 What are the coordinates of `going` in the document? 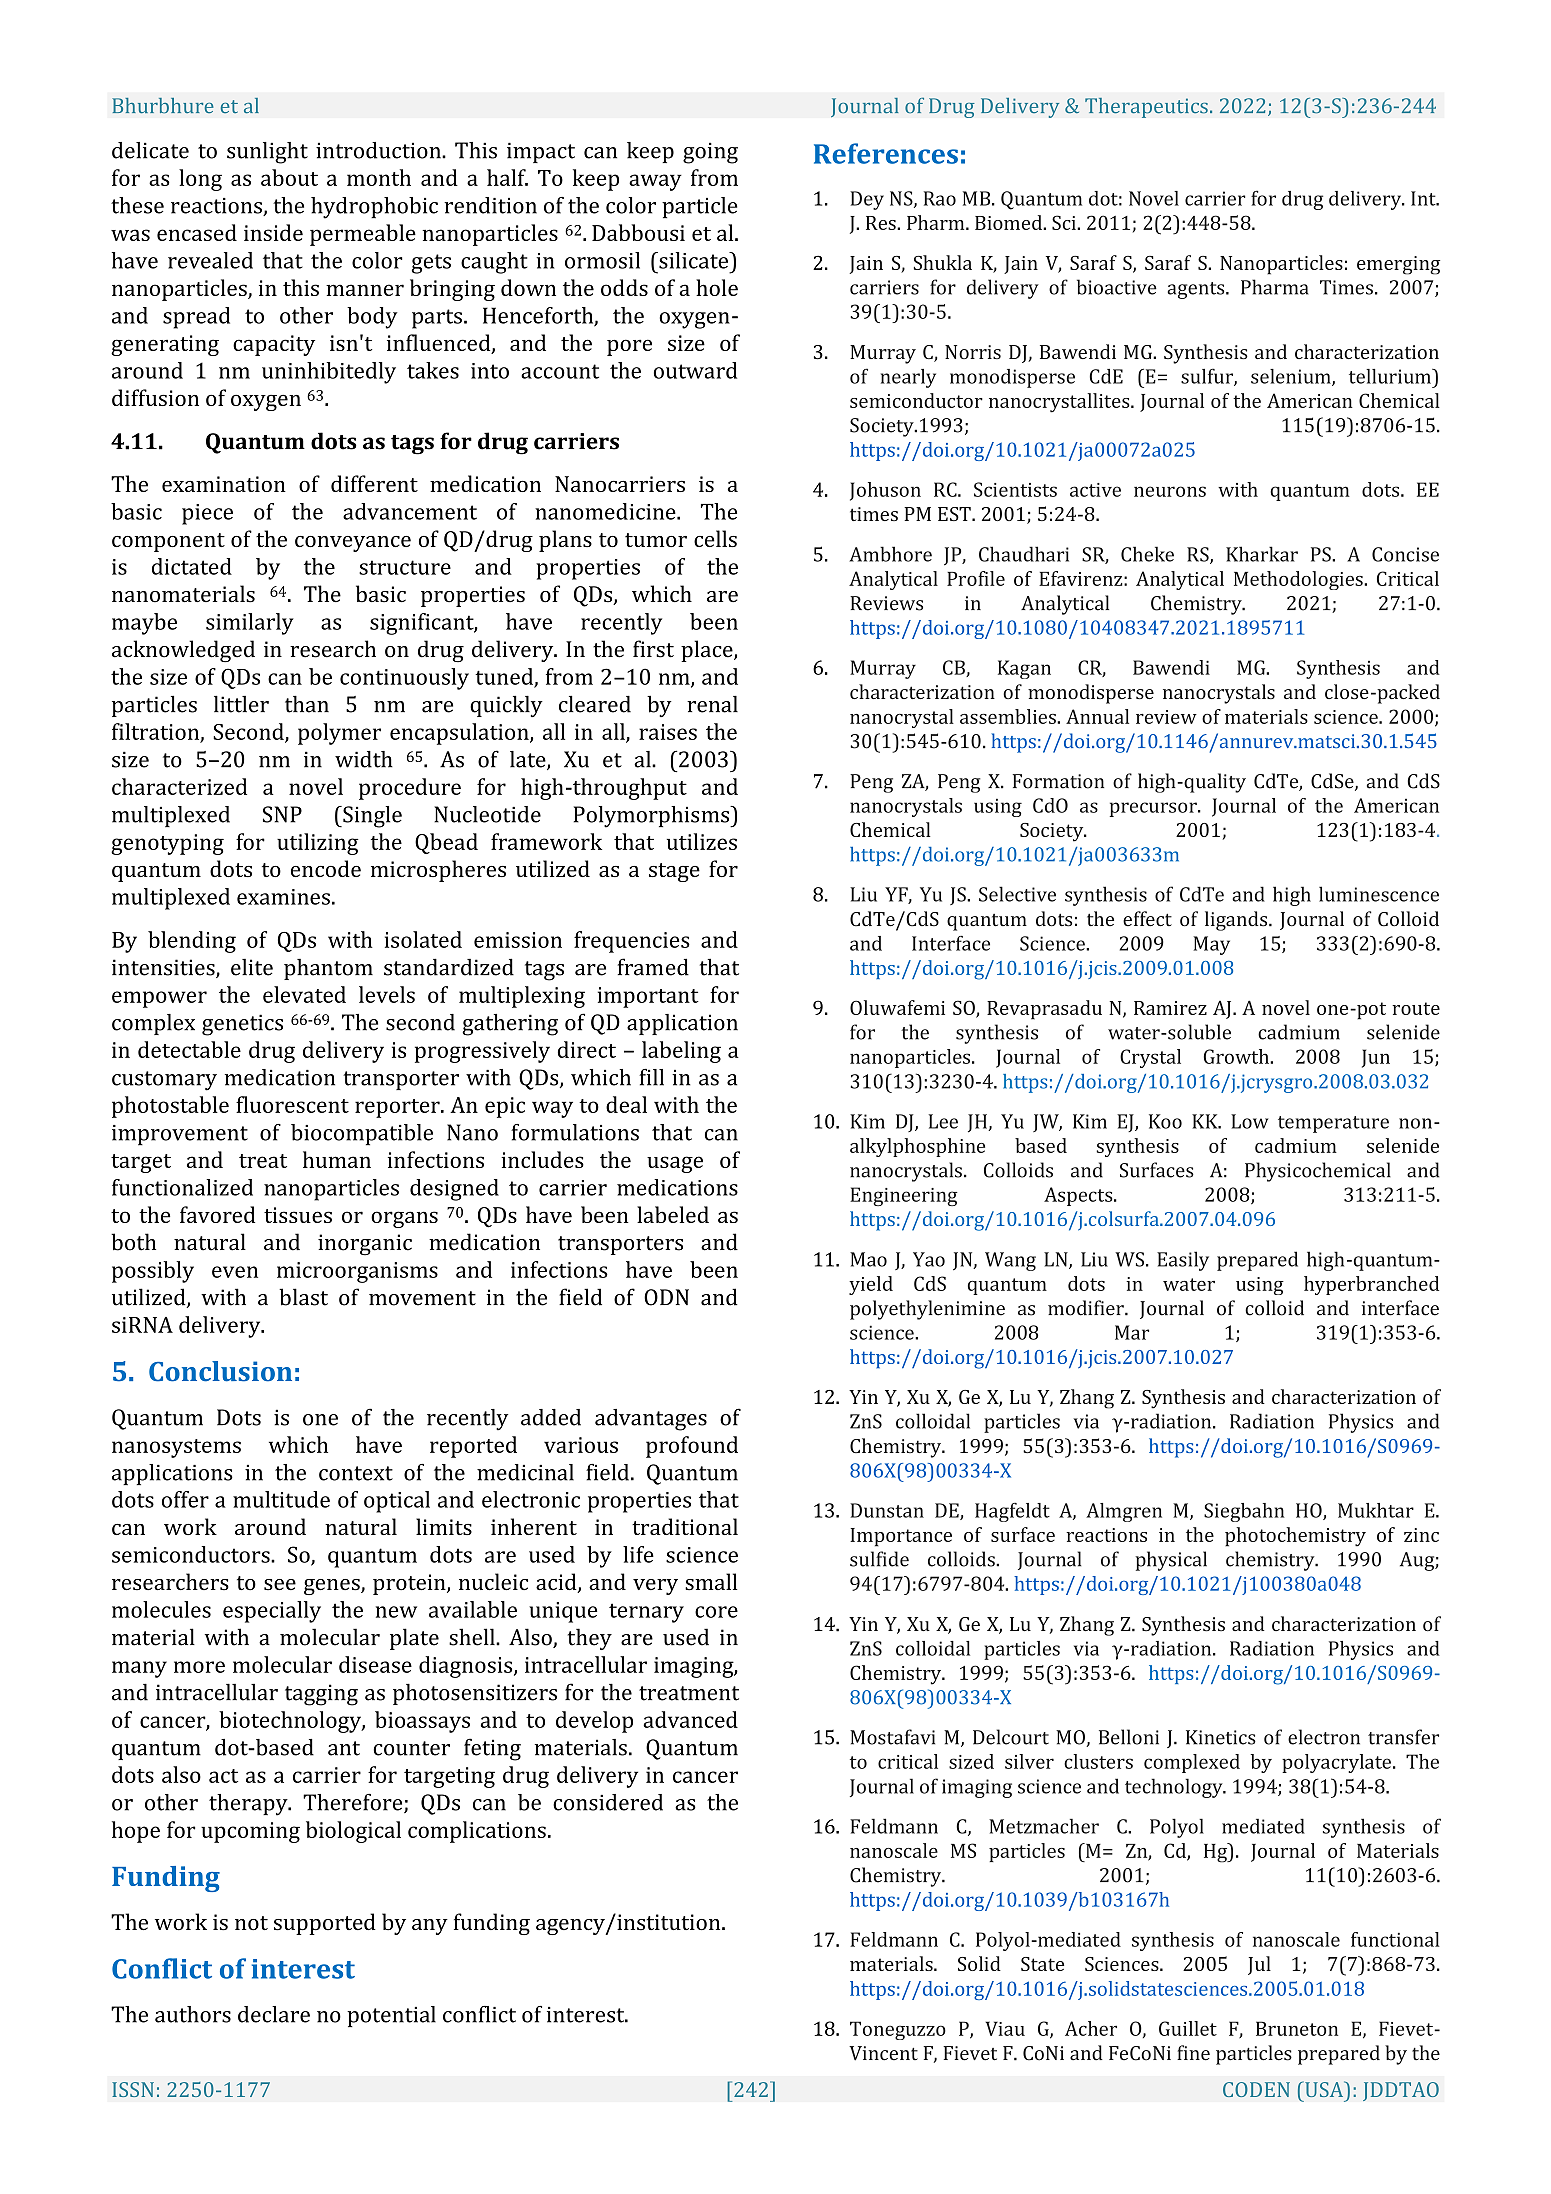 It's located at (710, 153).
